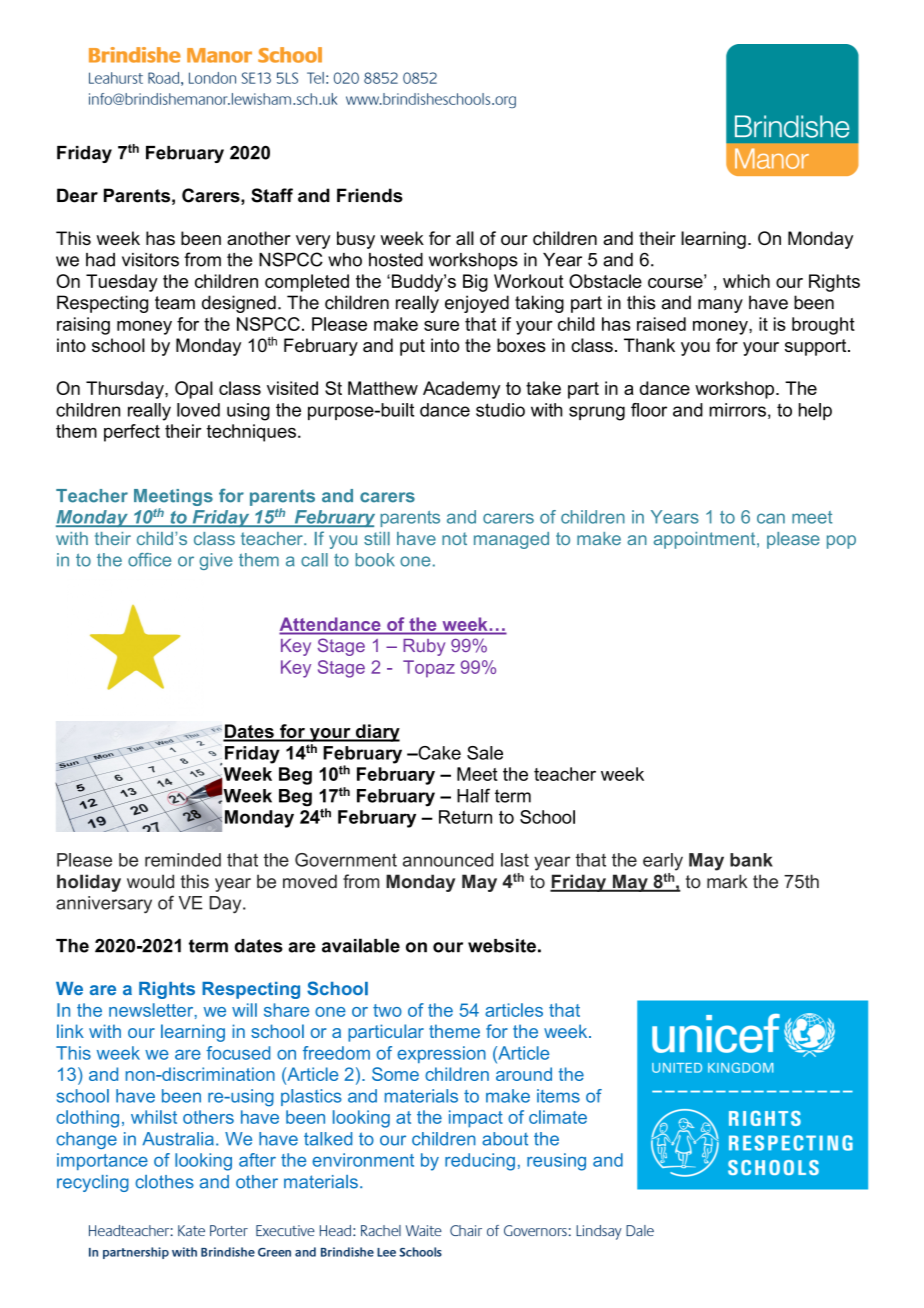 The image size is (924, 1308). I want to click on Topaz, so click(429, 669).
